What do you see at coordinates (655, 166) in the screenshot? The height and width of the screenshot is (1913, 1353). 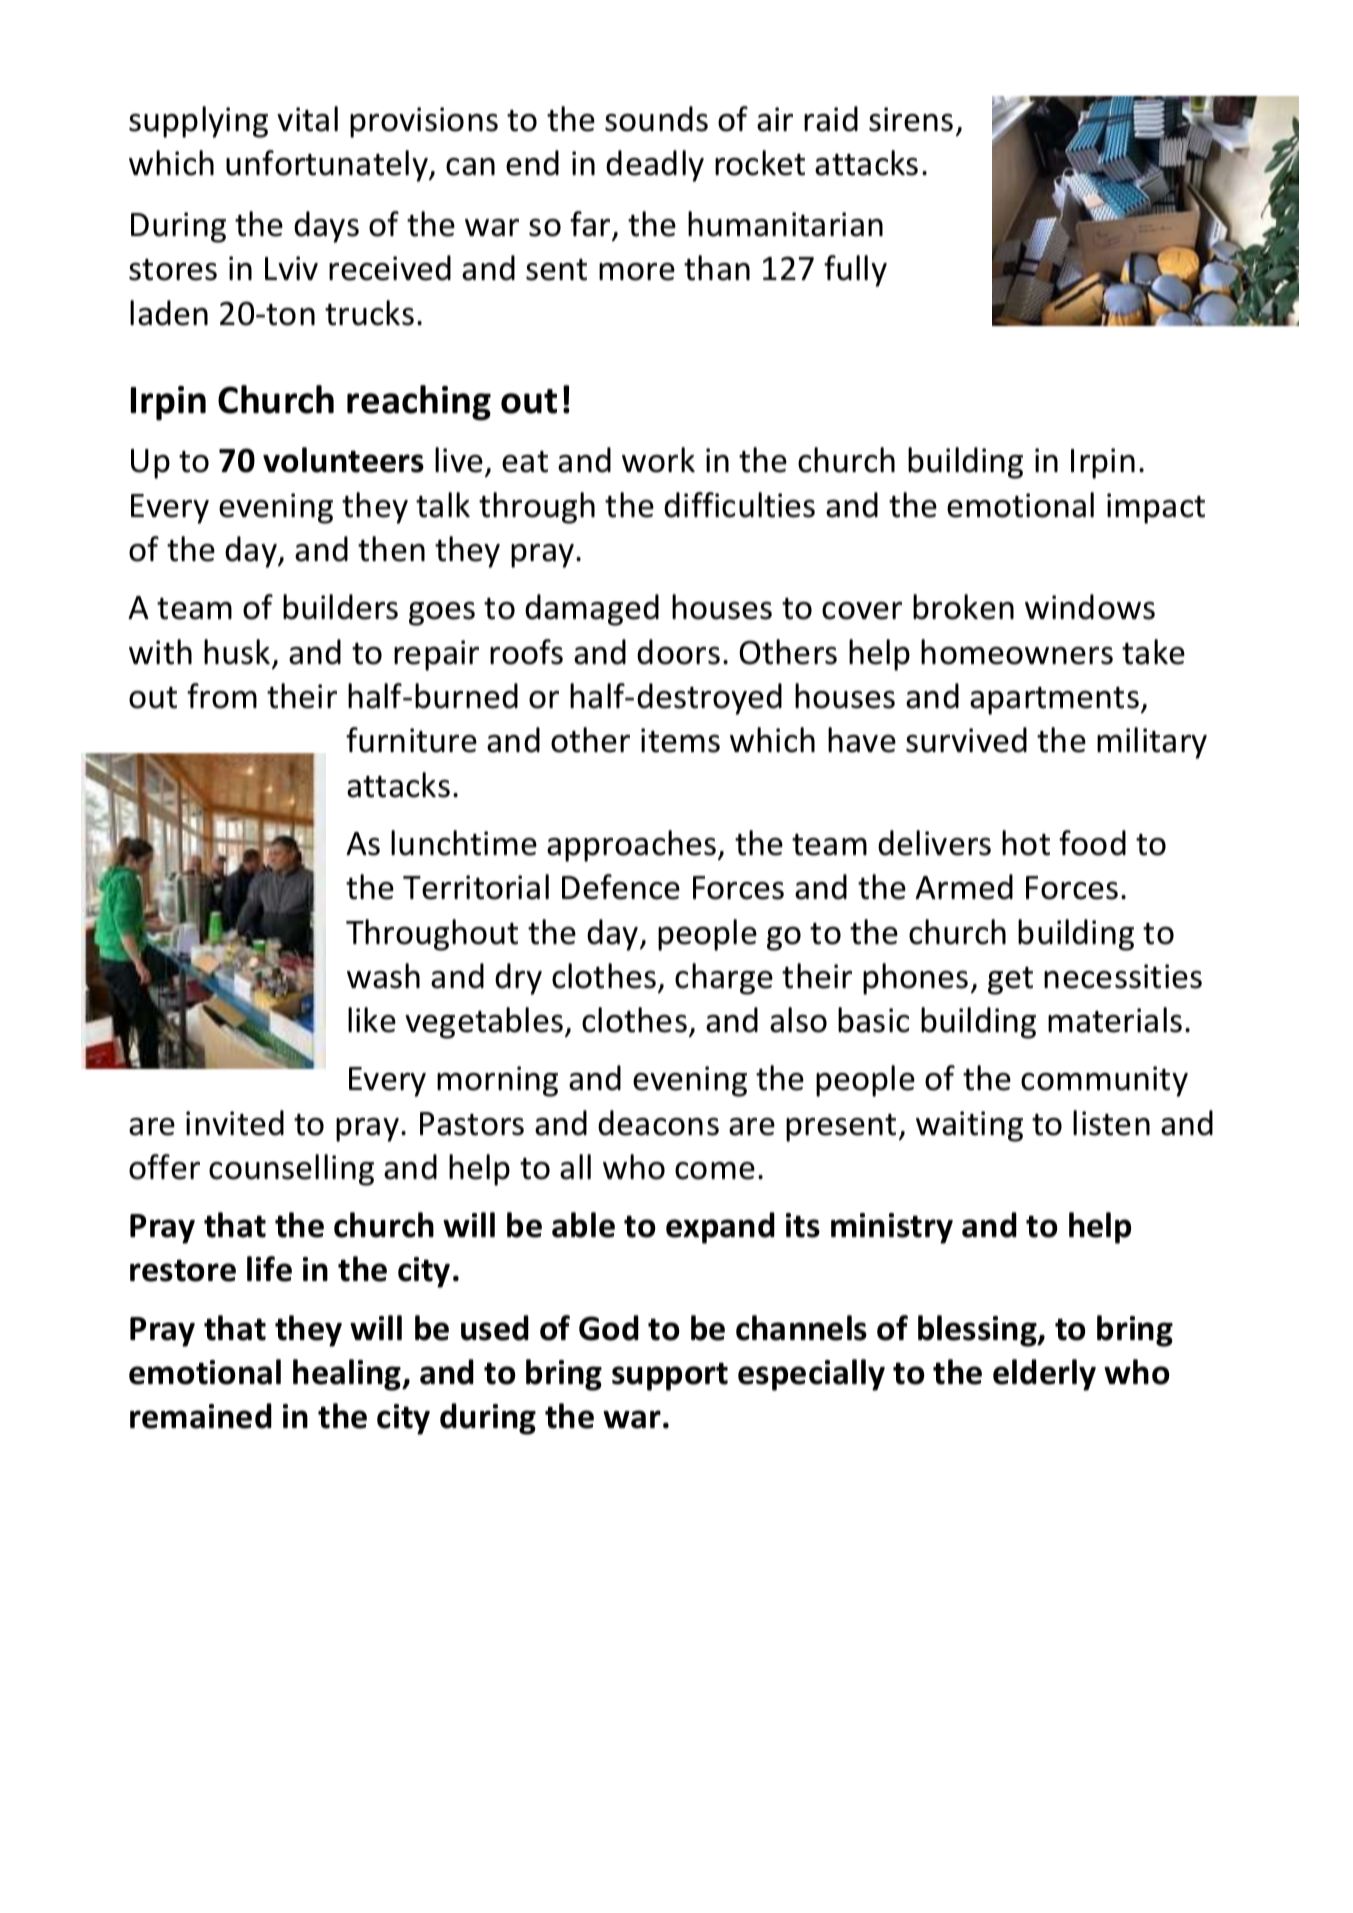 I see `deadly` at bounding box center [655, 166].
